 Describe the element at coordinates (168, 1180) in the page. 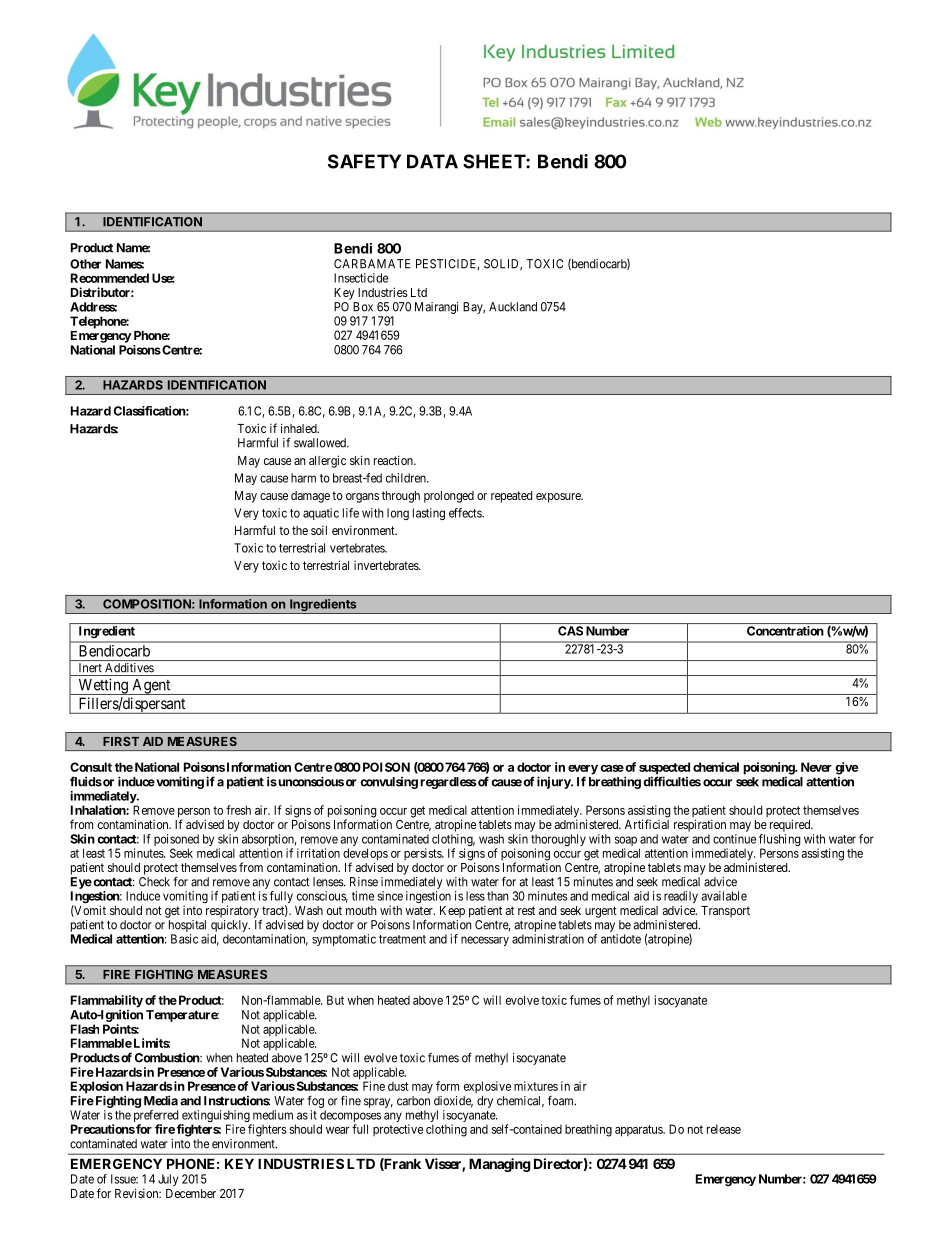

I see `July` at that location.
